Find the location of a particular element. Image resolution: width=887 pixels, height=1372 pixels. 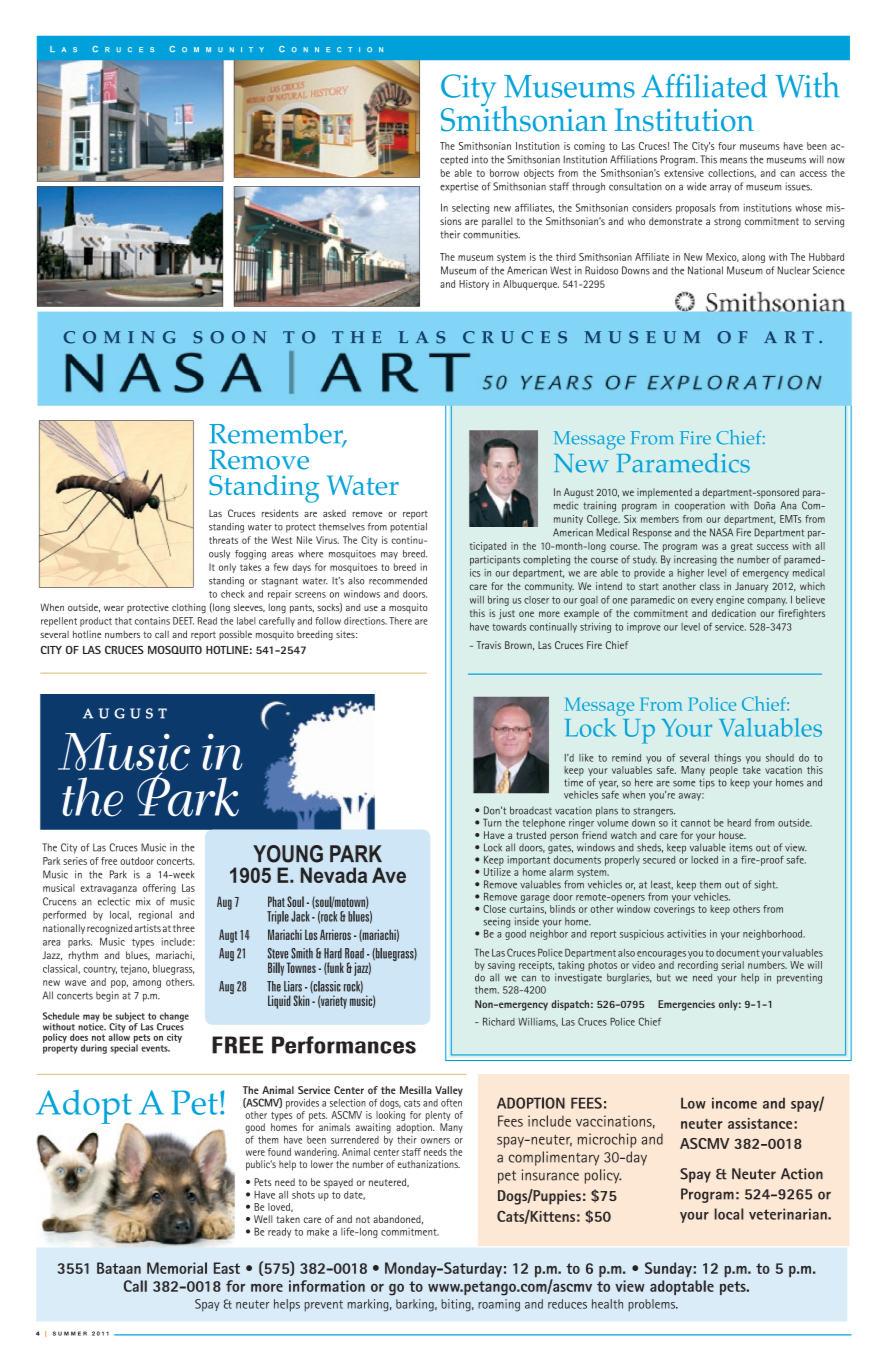

serial is located at coordinates (733, 965).
